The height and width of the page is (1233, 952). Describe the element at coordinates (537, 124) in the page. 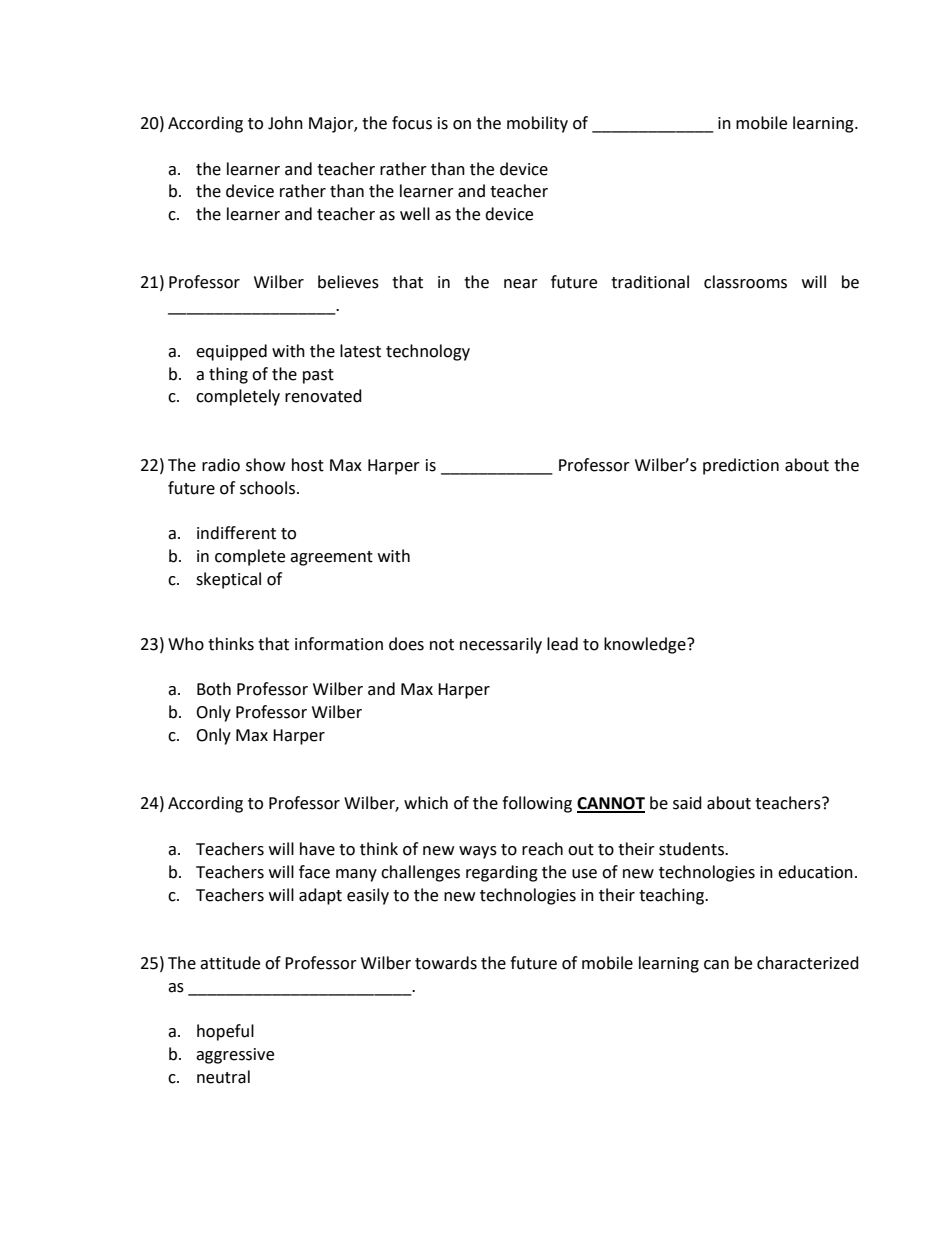

I see `mobility` at that location.
